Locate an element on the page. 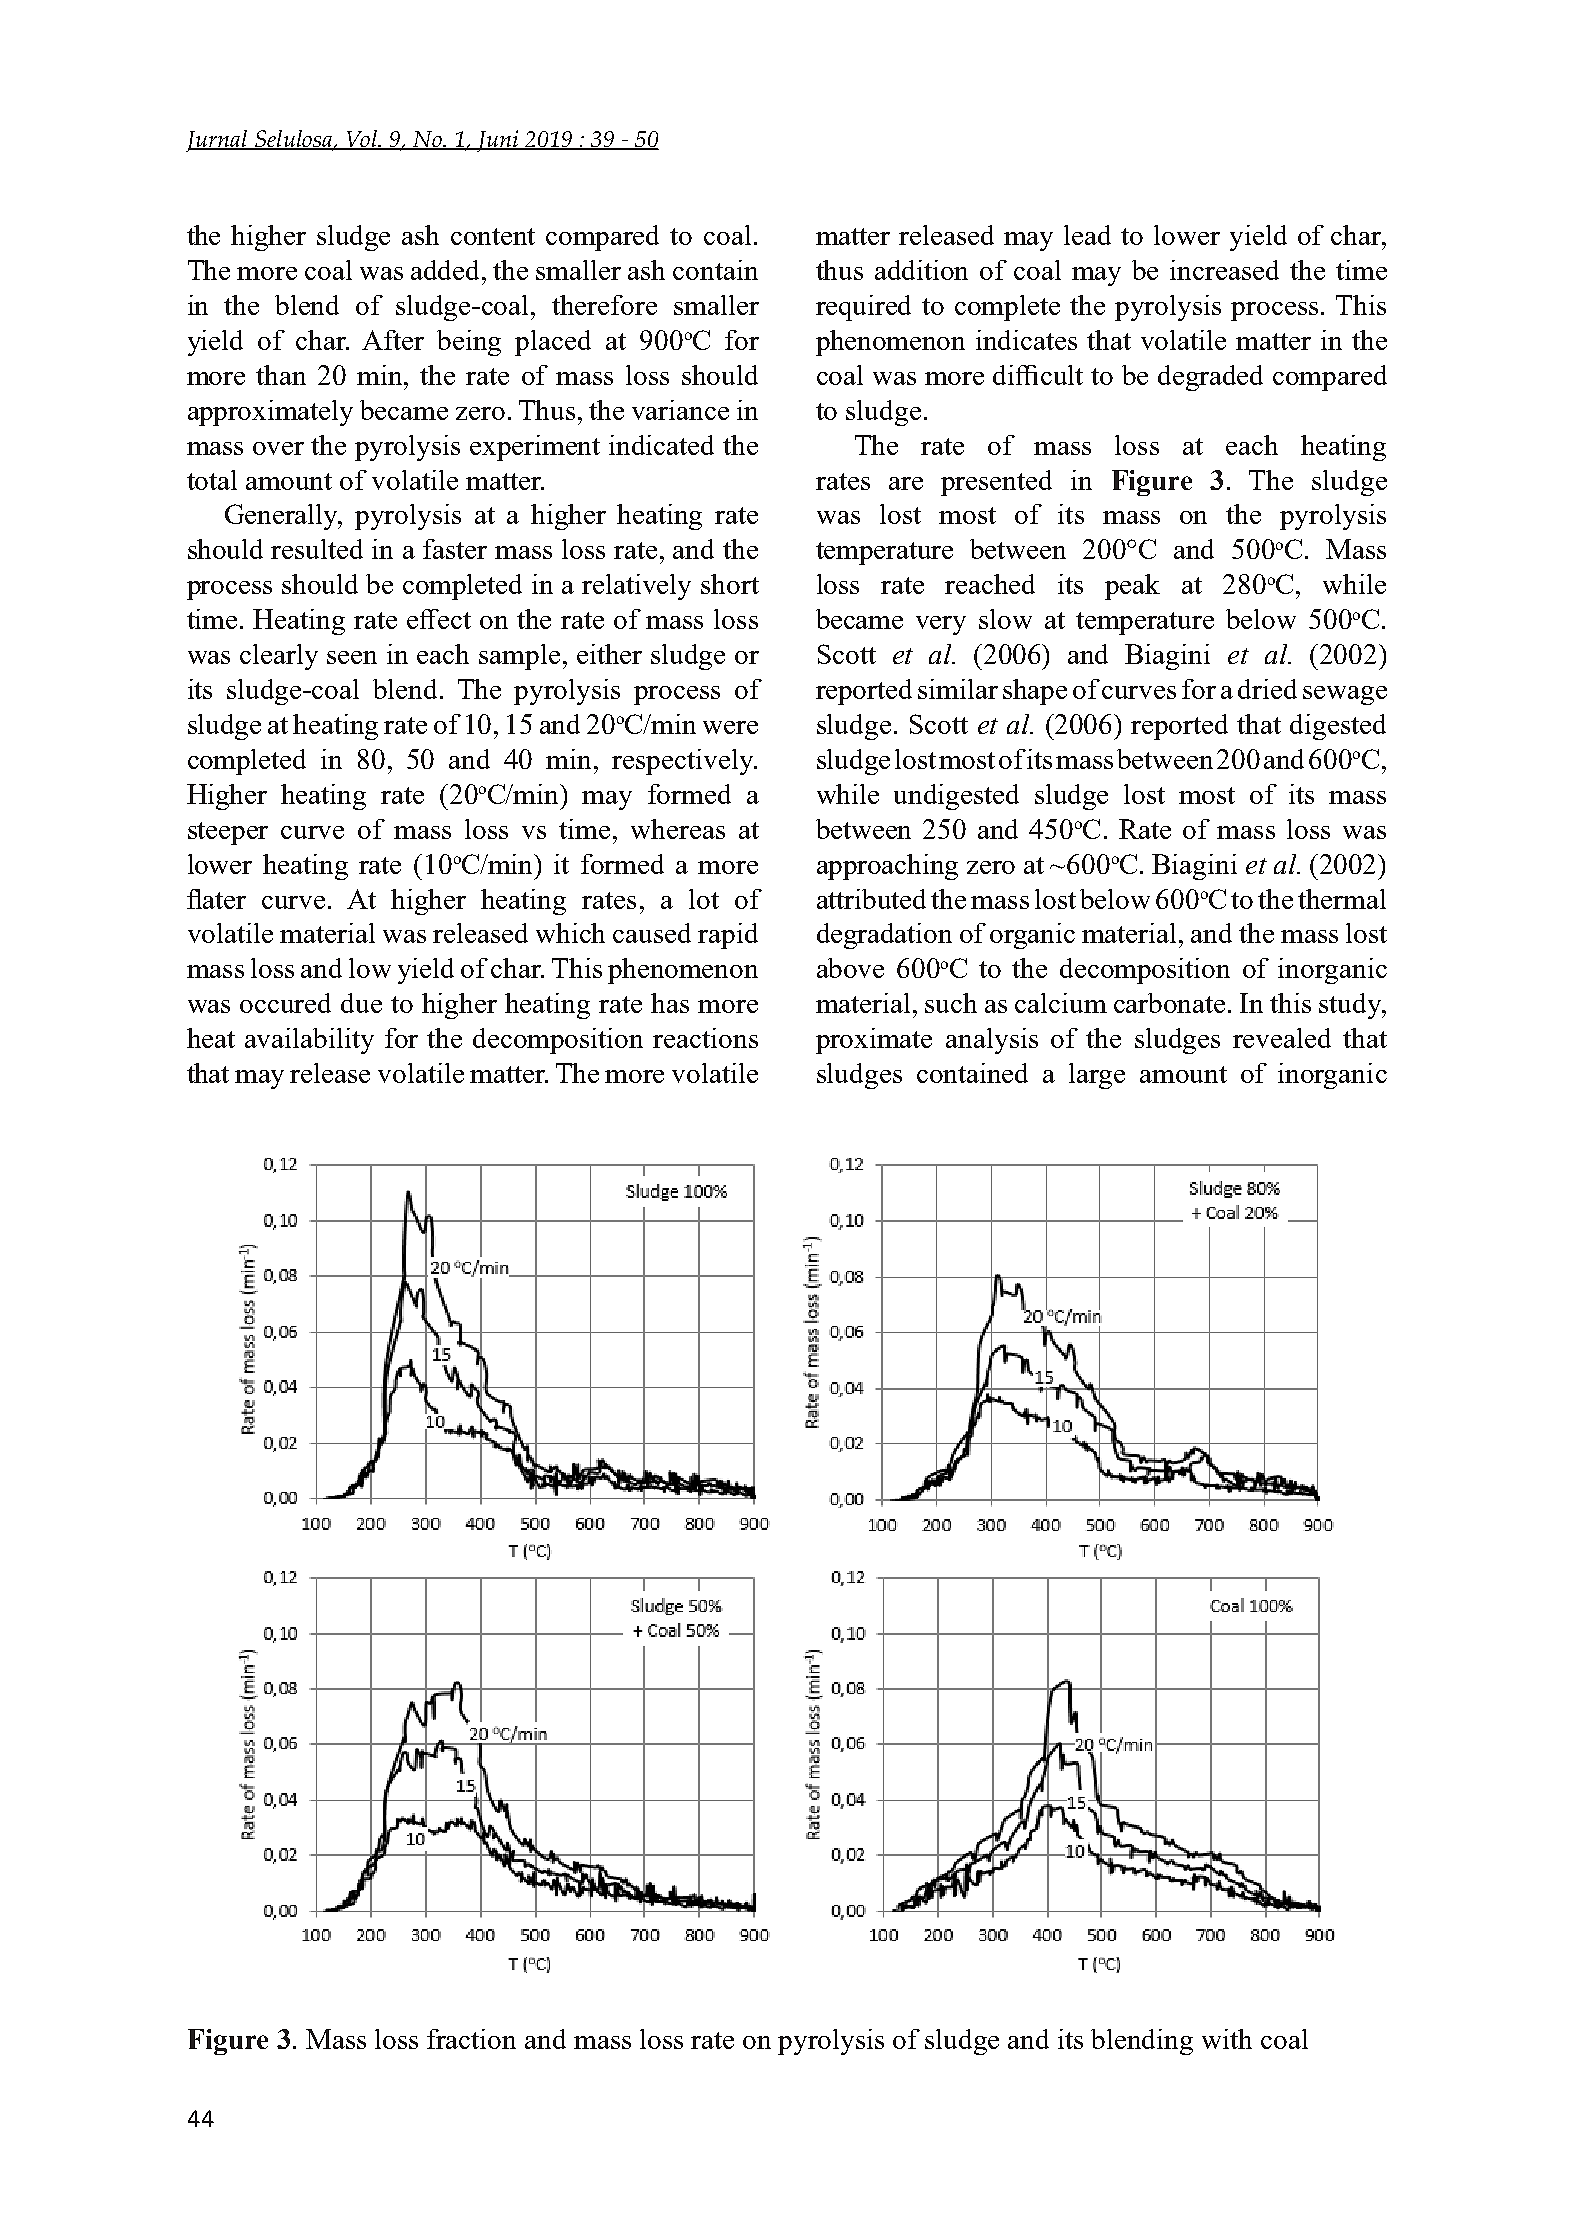  fraction is located at coordinates (471, 2039).
